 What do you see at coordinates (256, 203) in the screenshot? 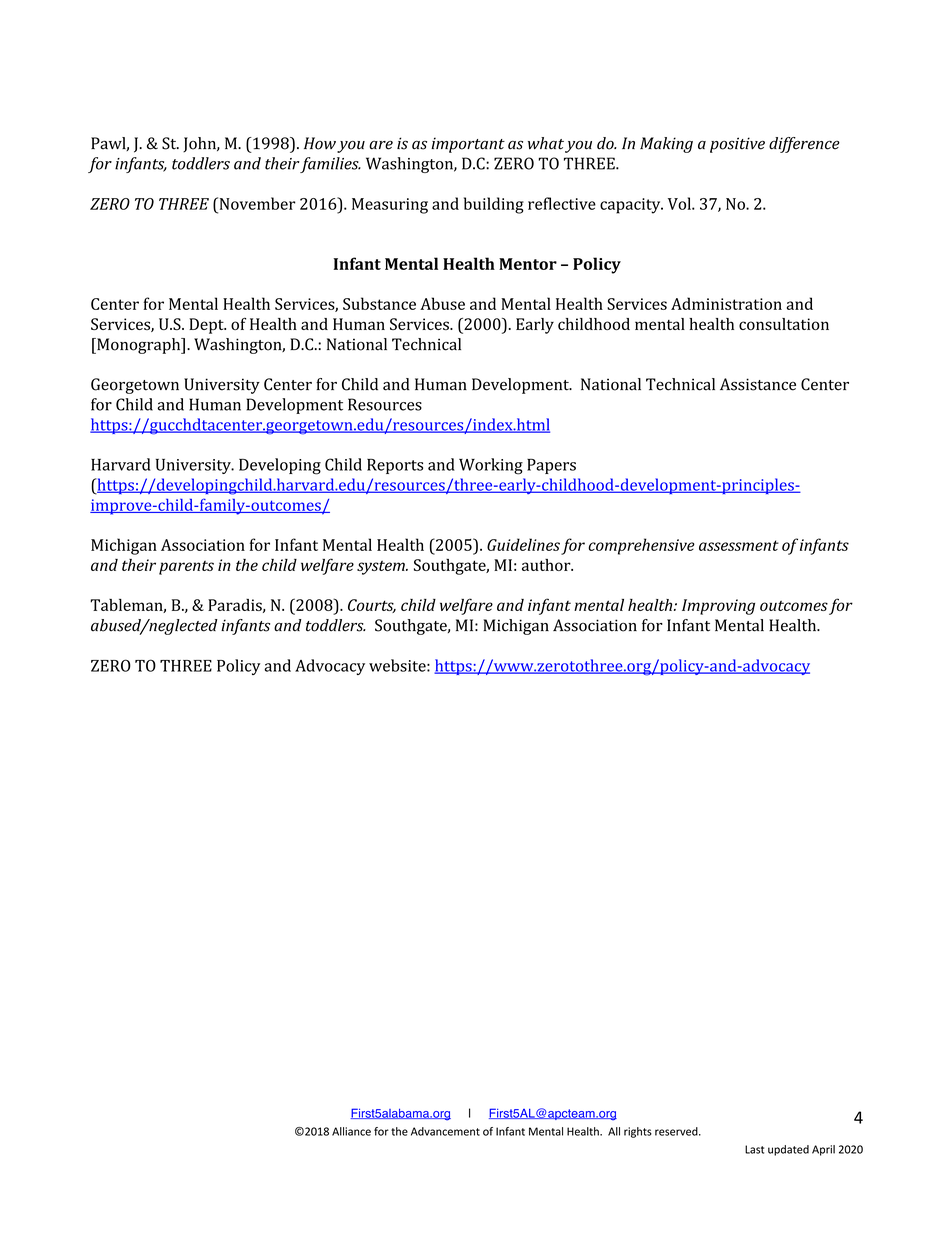
I see `November` at bounding box center [256, 203].
